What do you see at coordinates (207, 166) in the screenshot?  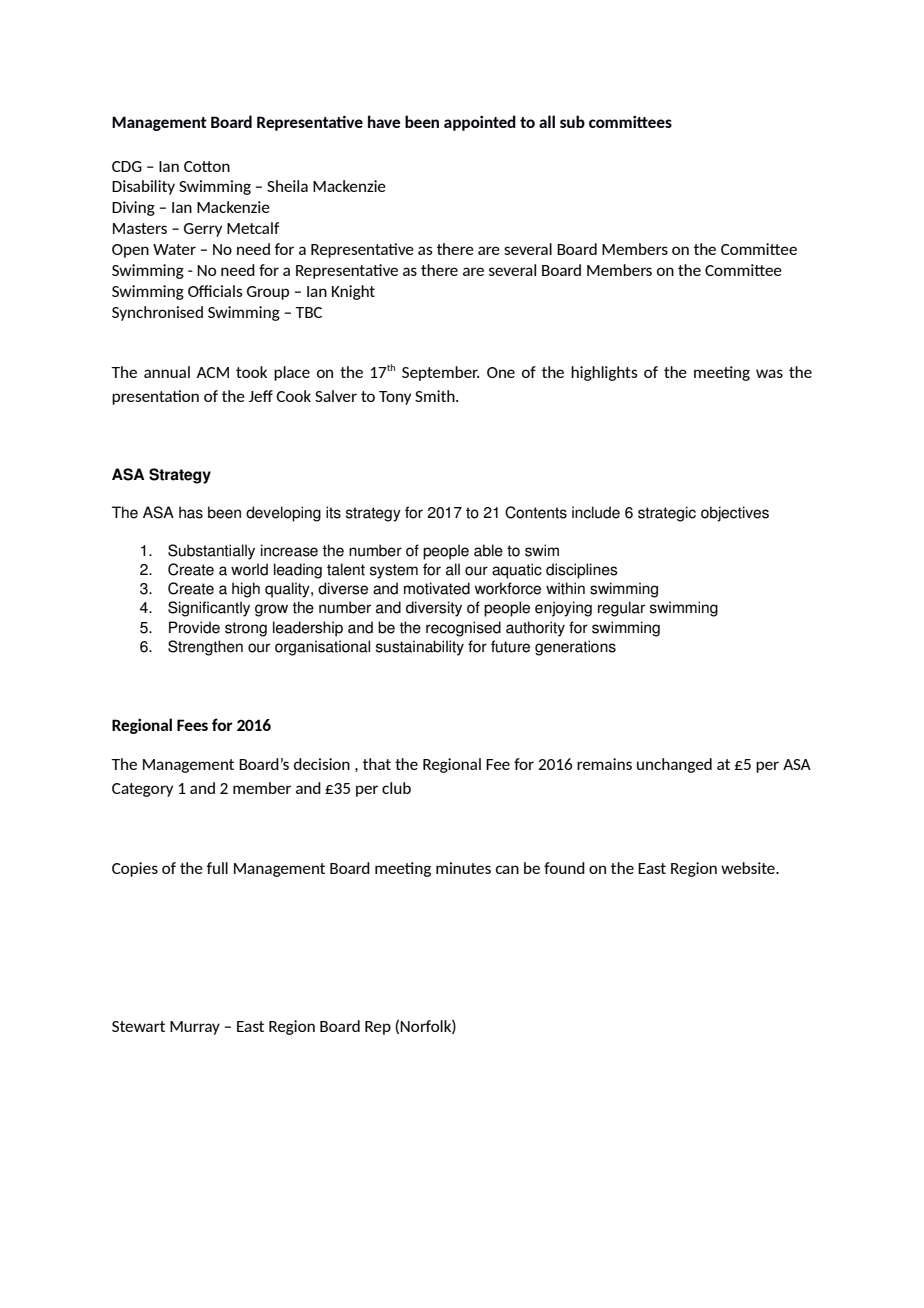 I see `Cotton` at bounding box center [207, 166].
